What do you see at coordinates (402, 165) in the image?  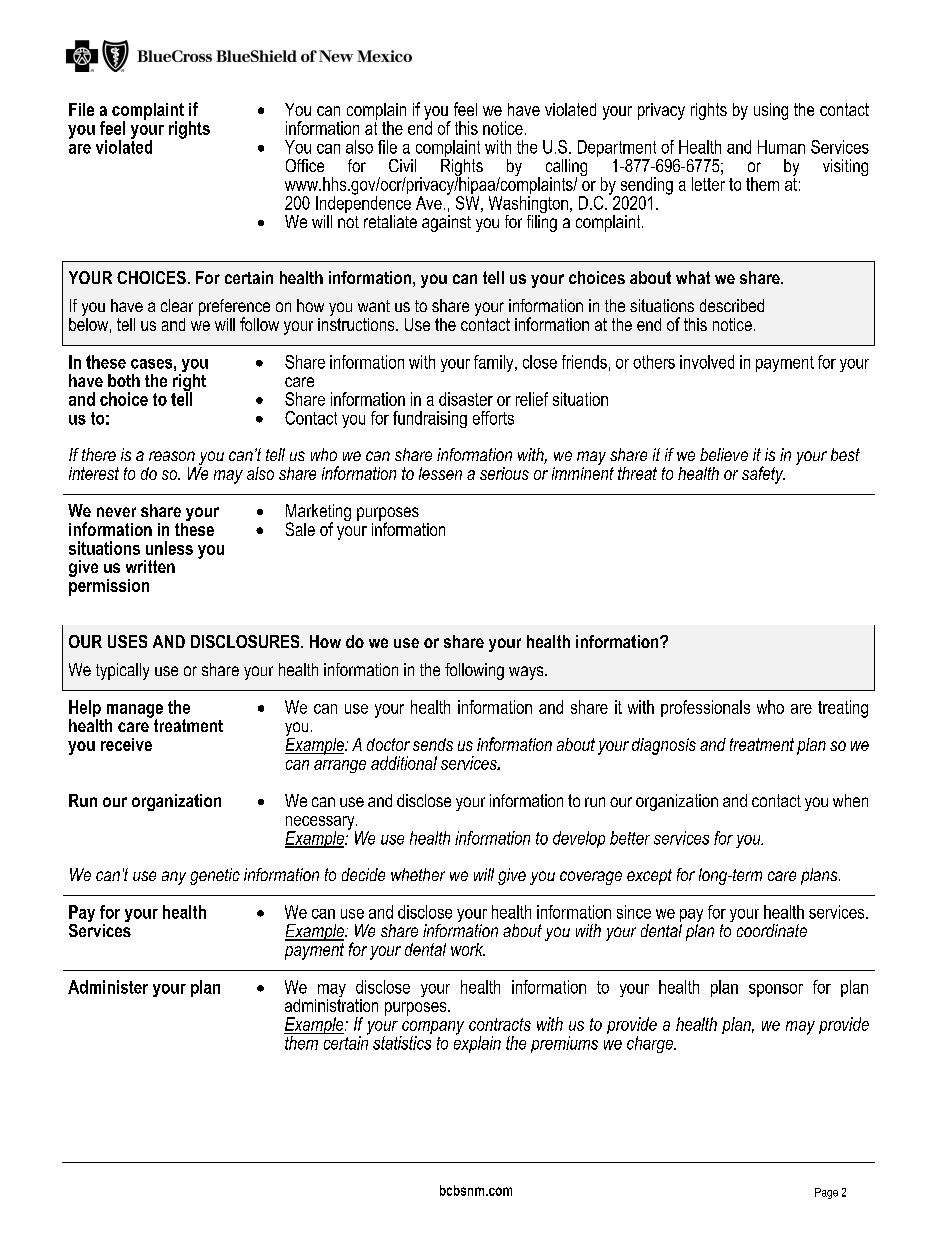 I see `Civil` at bounding box center [402, 165].
